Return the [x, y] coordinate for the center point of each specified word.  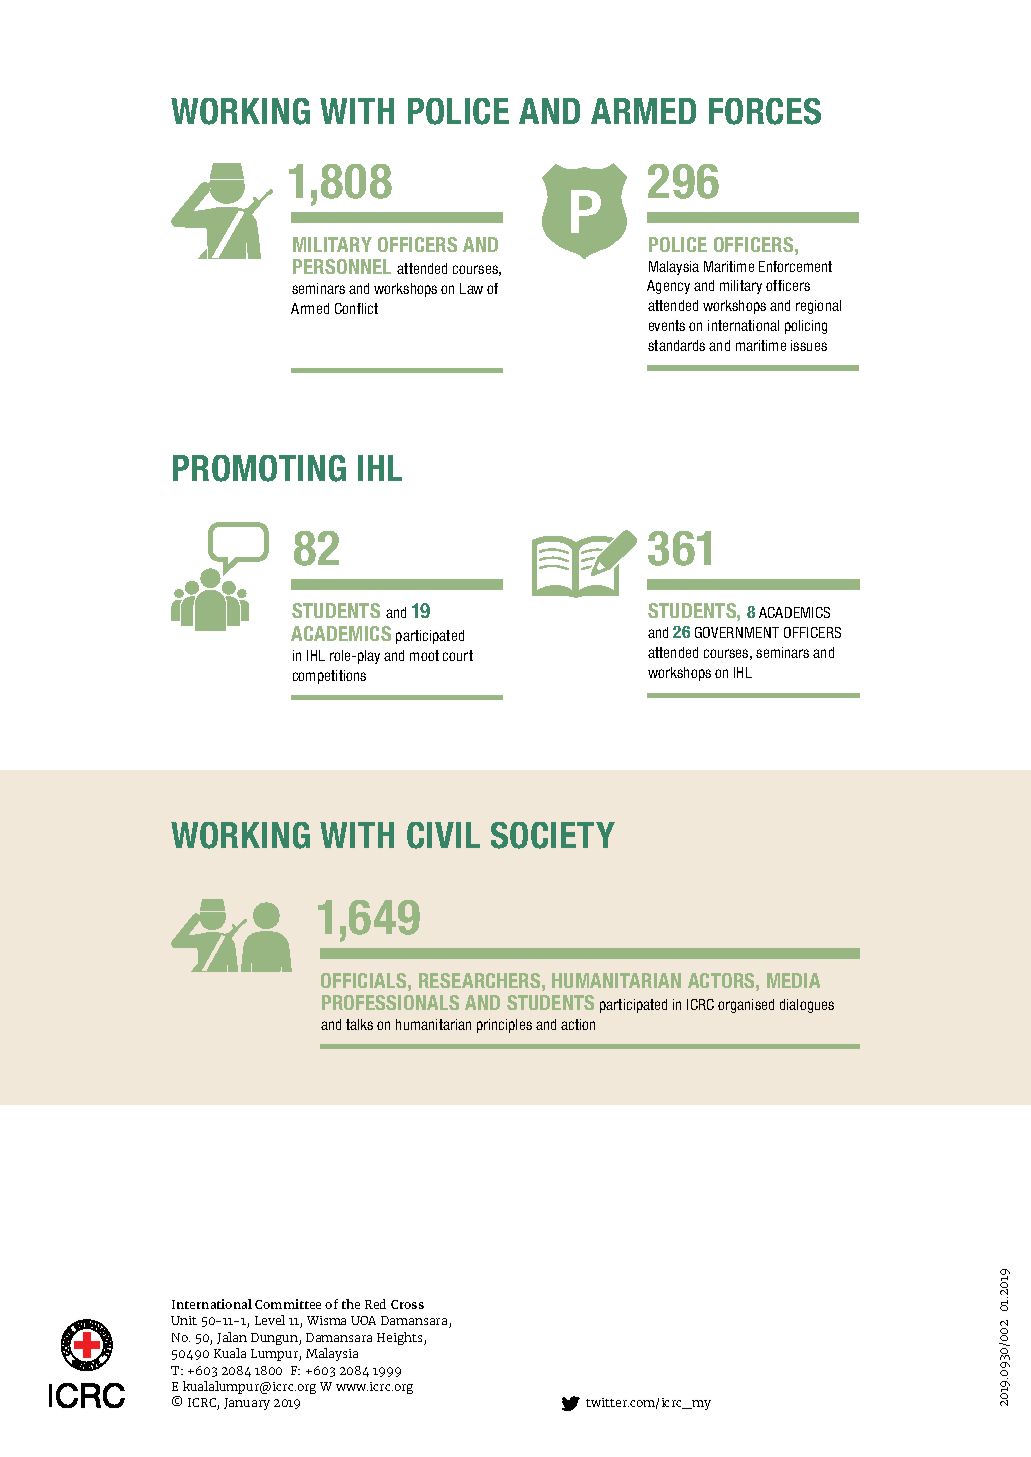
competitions [329, 677]
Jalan [232, 1338]
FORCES [765, 111]
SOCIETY [553, 835]
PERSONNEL [342, 266]
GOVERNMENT [737, 632]
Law [471, 288]
